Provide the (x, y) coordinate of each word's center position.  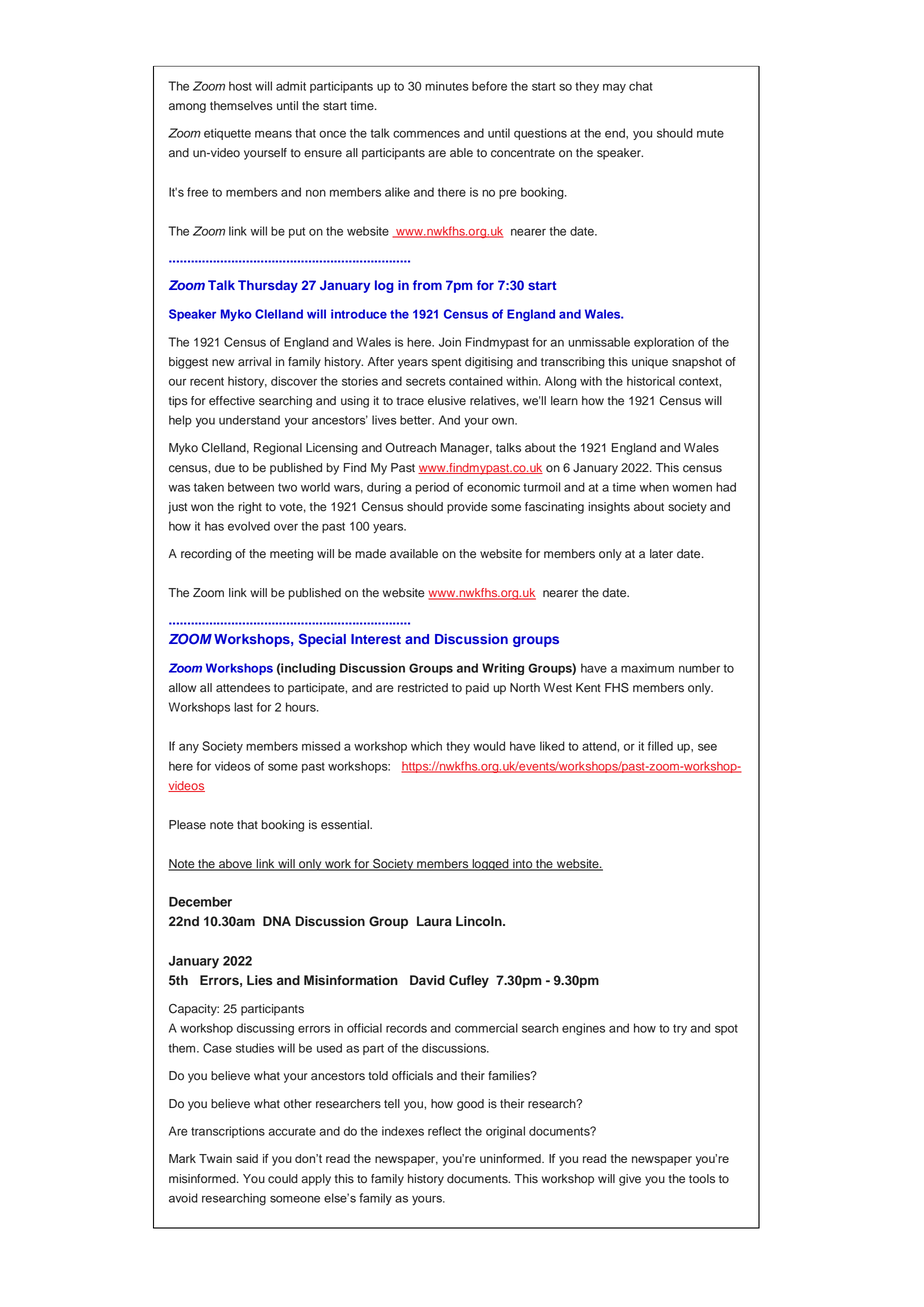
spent (446, 363)
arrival (254, 362)
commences (426, 134)
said (247, 1158)
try (680, 1029)
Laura (434, 921)
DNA (277, 921)
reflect (444, 1131)
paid (477, 689)
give (630, 1180)
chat (641, 86)
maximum (647, 668)
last (243, 707)
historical (651, 381)
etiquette (227, 134)
